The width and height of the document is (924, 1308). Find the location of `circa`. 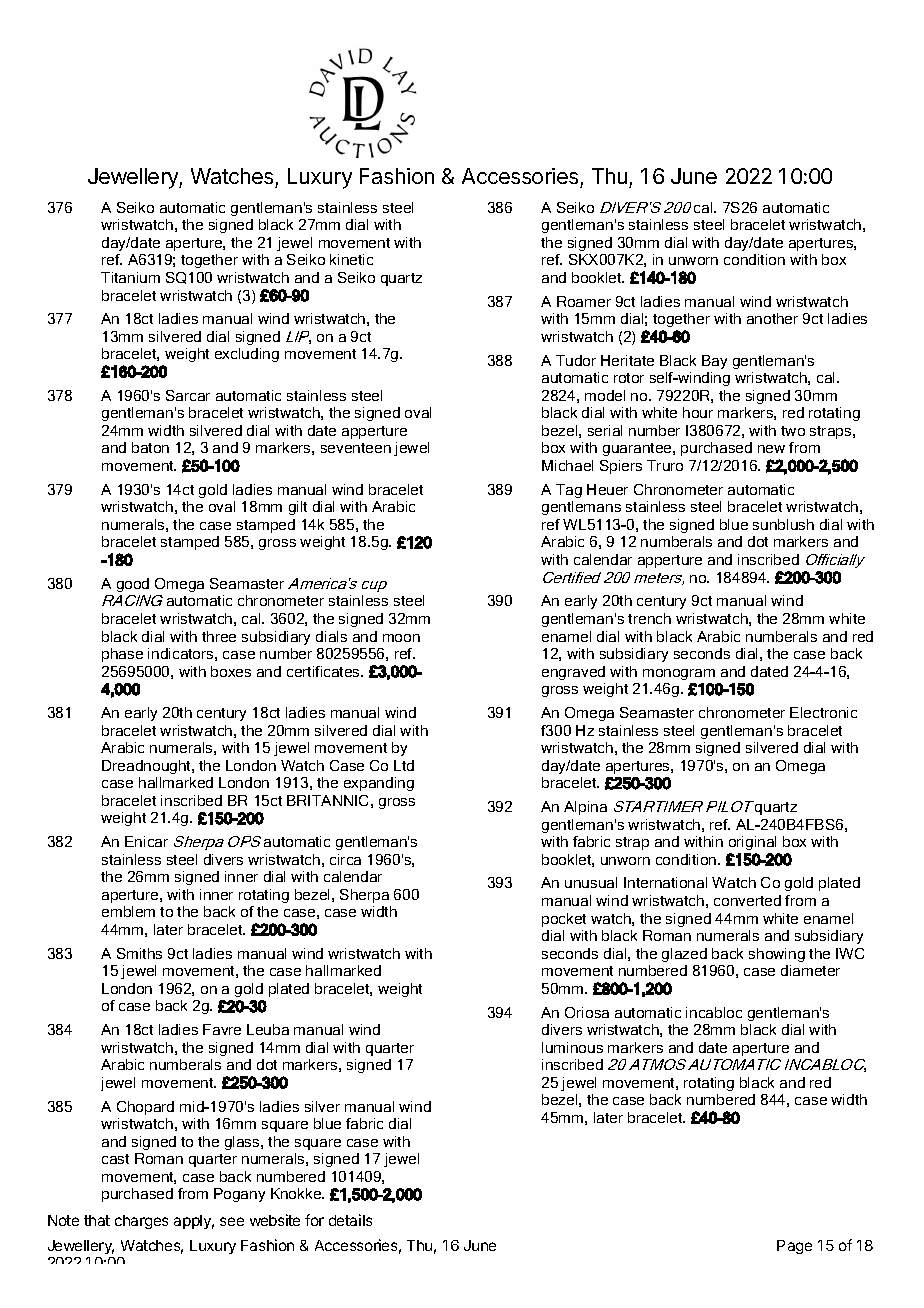

circa is located at coordinates (345, 859).
